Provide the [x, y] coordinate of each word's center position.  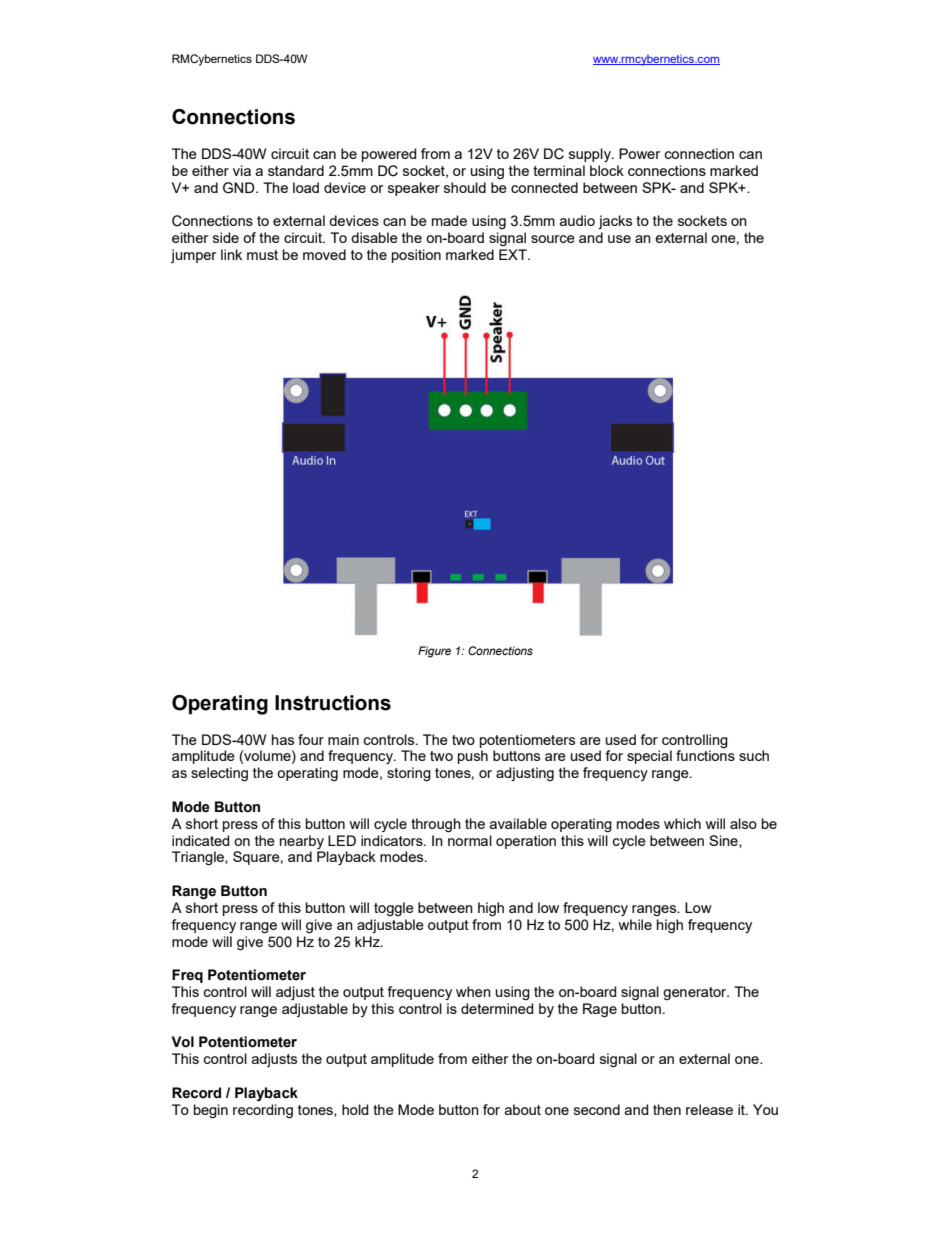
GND [240, 188]
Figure [434, 652]
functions [705, 755]
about [523, 1109]
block [607, 170]
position [416, 256]
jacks [615, 222]
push [473, 757]
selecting [219, 774]
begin [211, 1111]
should [465, 187]
